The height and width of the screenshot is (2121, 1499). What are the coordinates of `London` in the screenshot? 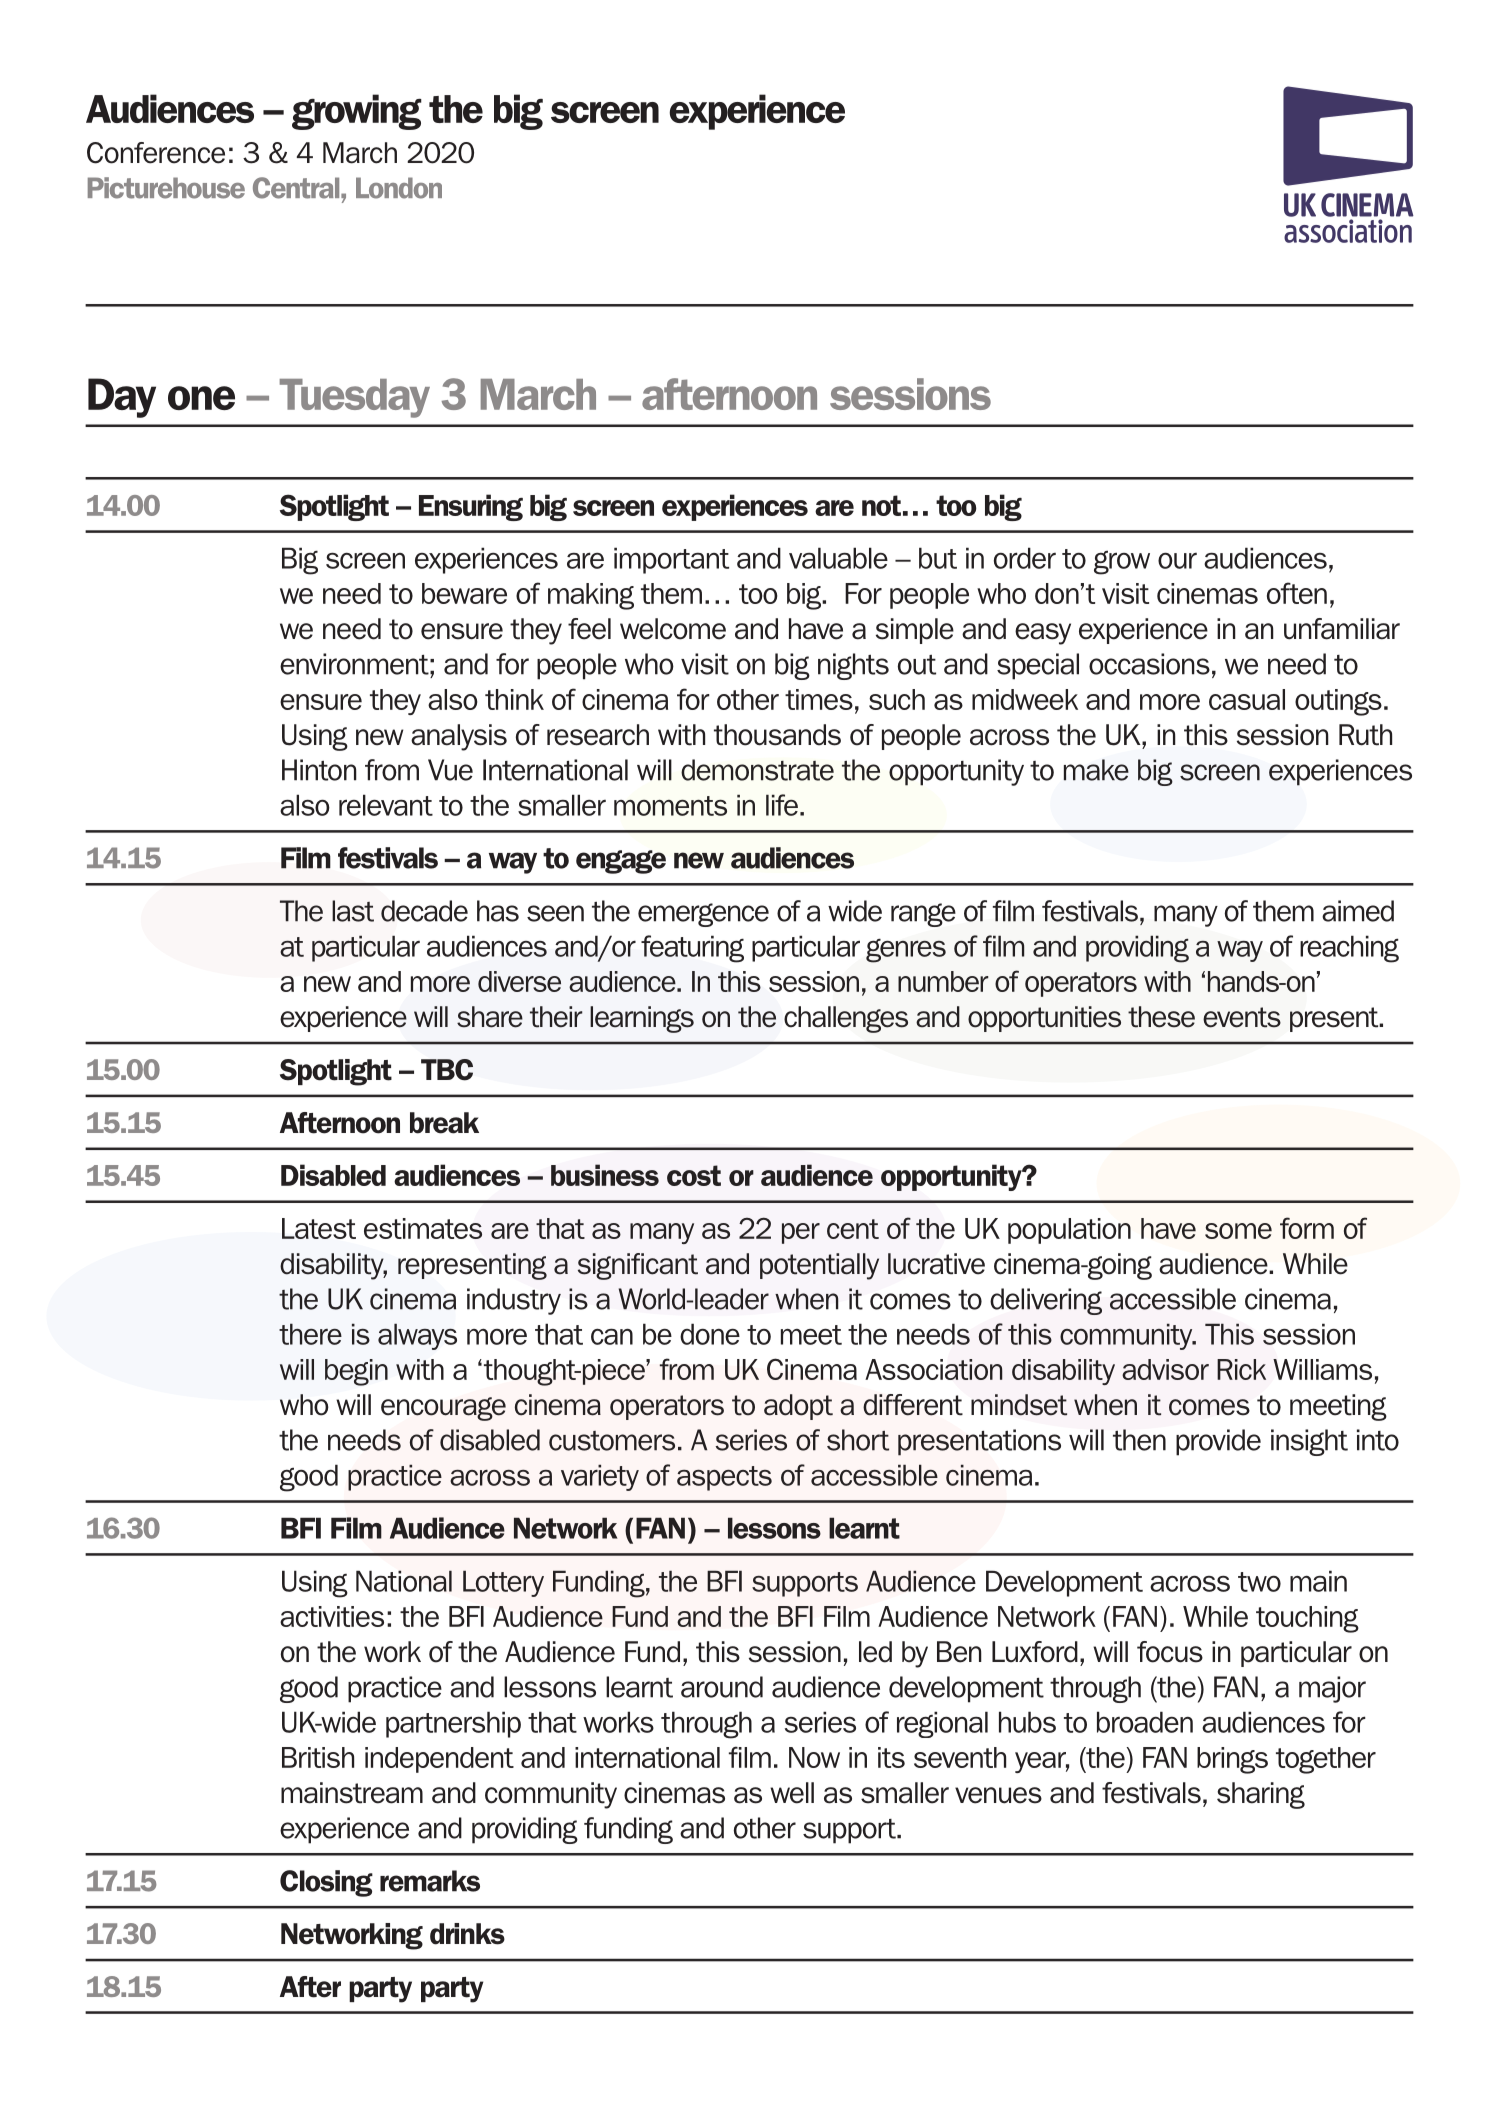 It's located at (399, 188).
